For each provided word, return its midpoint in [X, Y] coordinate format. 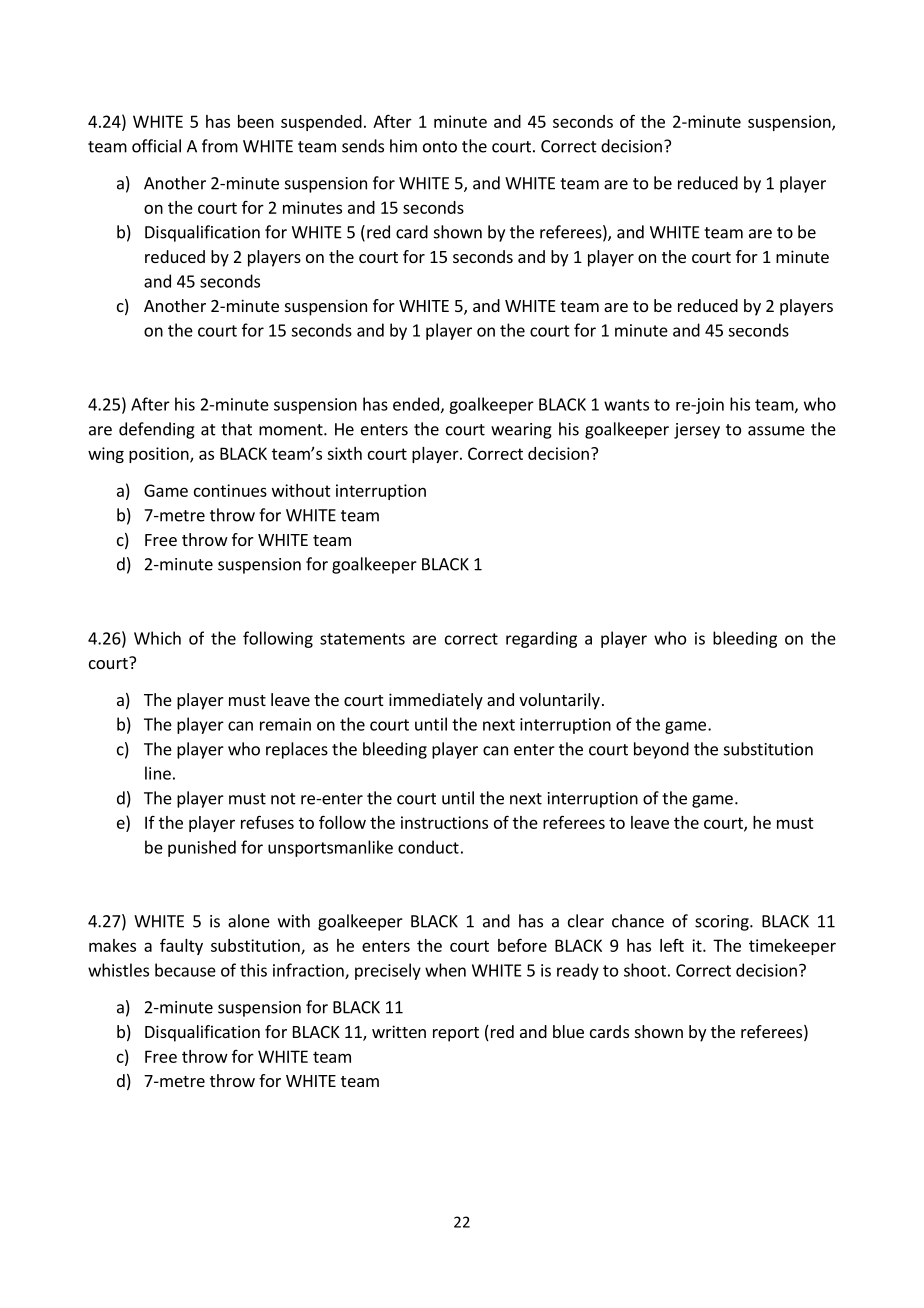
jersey [697, 431]
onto [440, 147]
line [158, 773]
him [403, 146]
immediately [436, 701]
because [185, 970]
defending [157, 430]
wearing [521, 431]
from [220, 146]
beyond [661, 750]
